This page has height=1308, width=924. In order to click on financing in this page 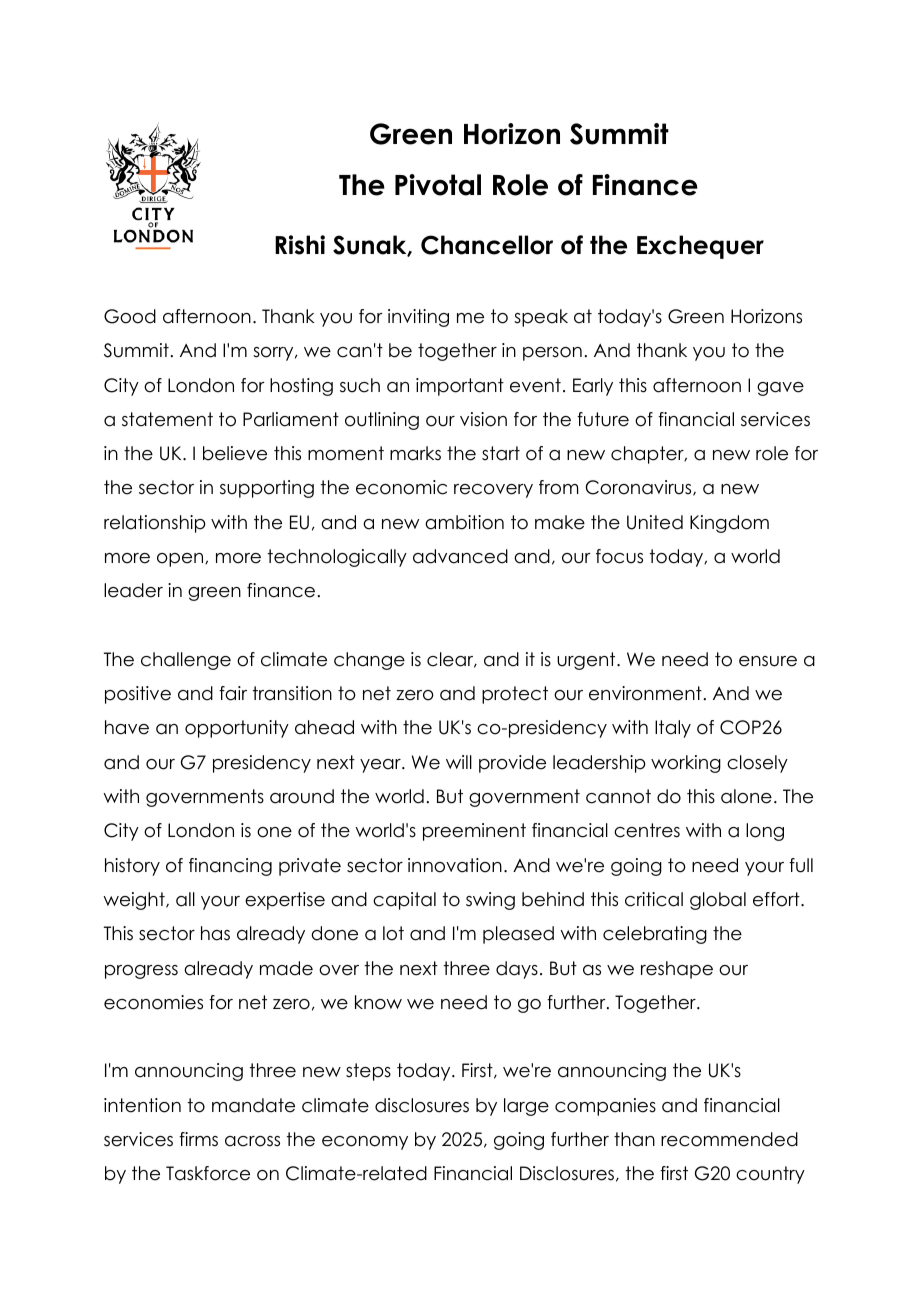, I will do `click(230, 867)`.
